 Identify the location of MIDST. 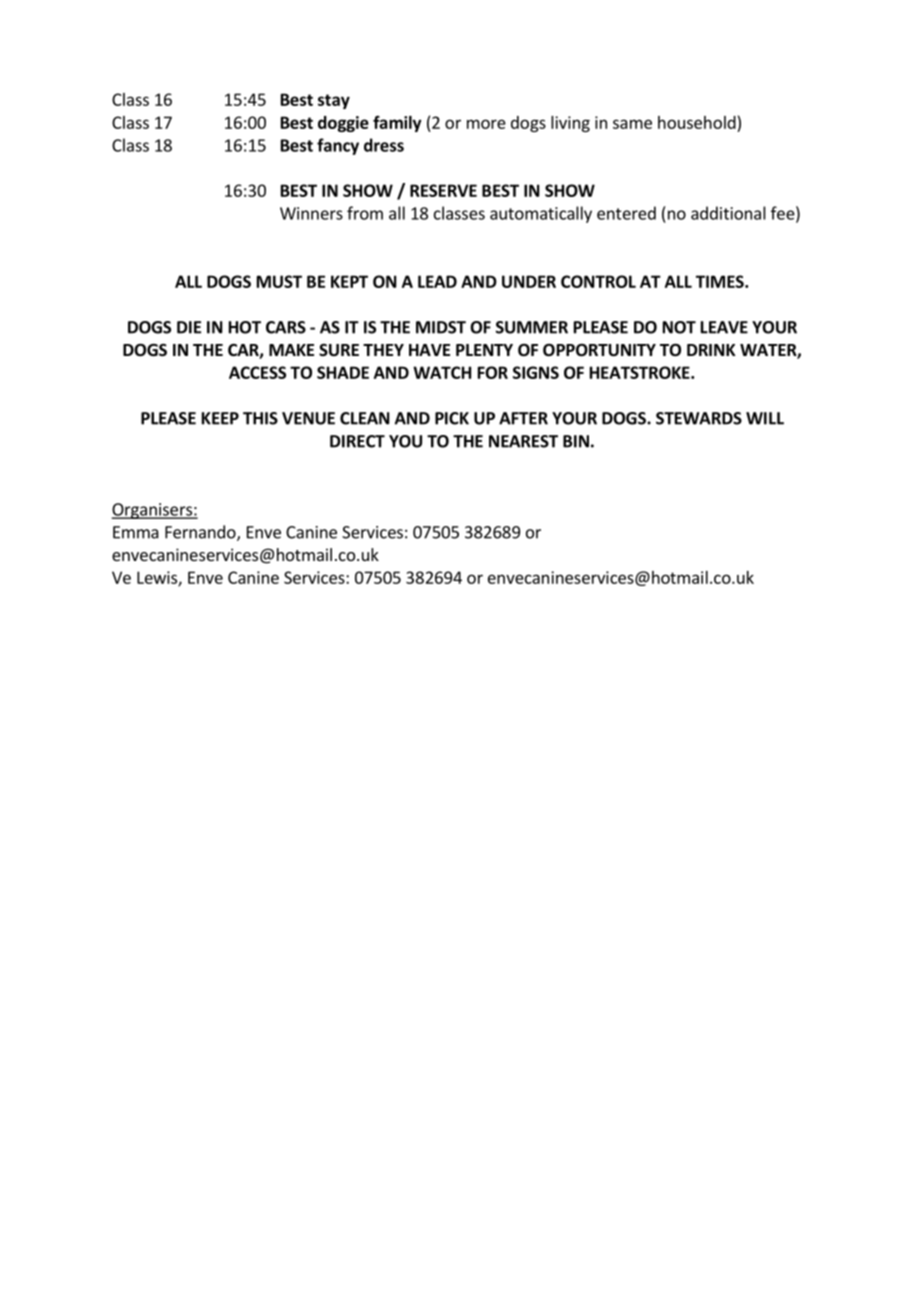
(441, 327).
